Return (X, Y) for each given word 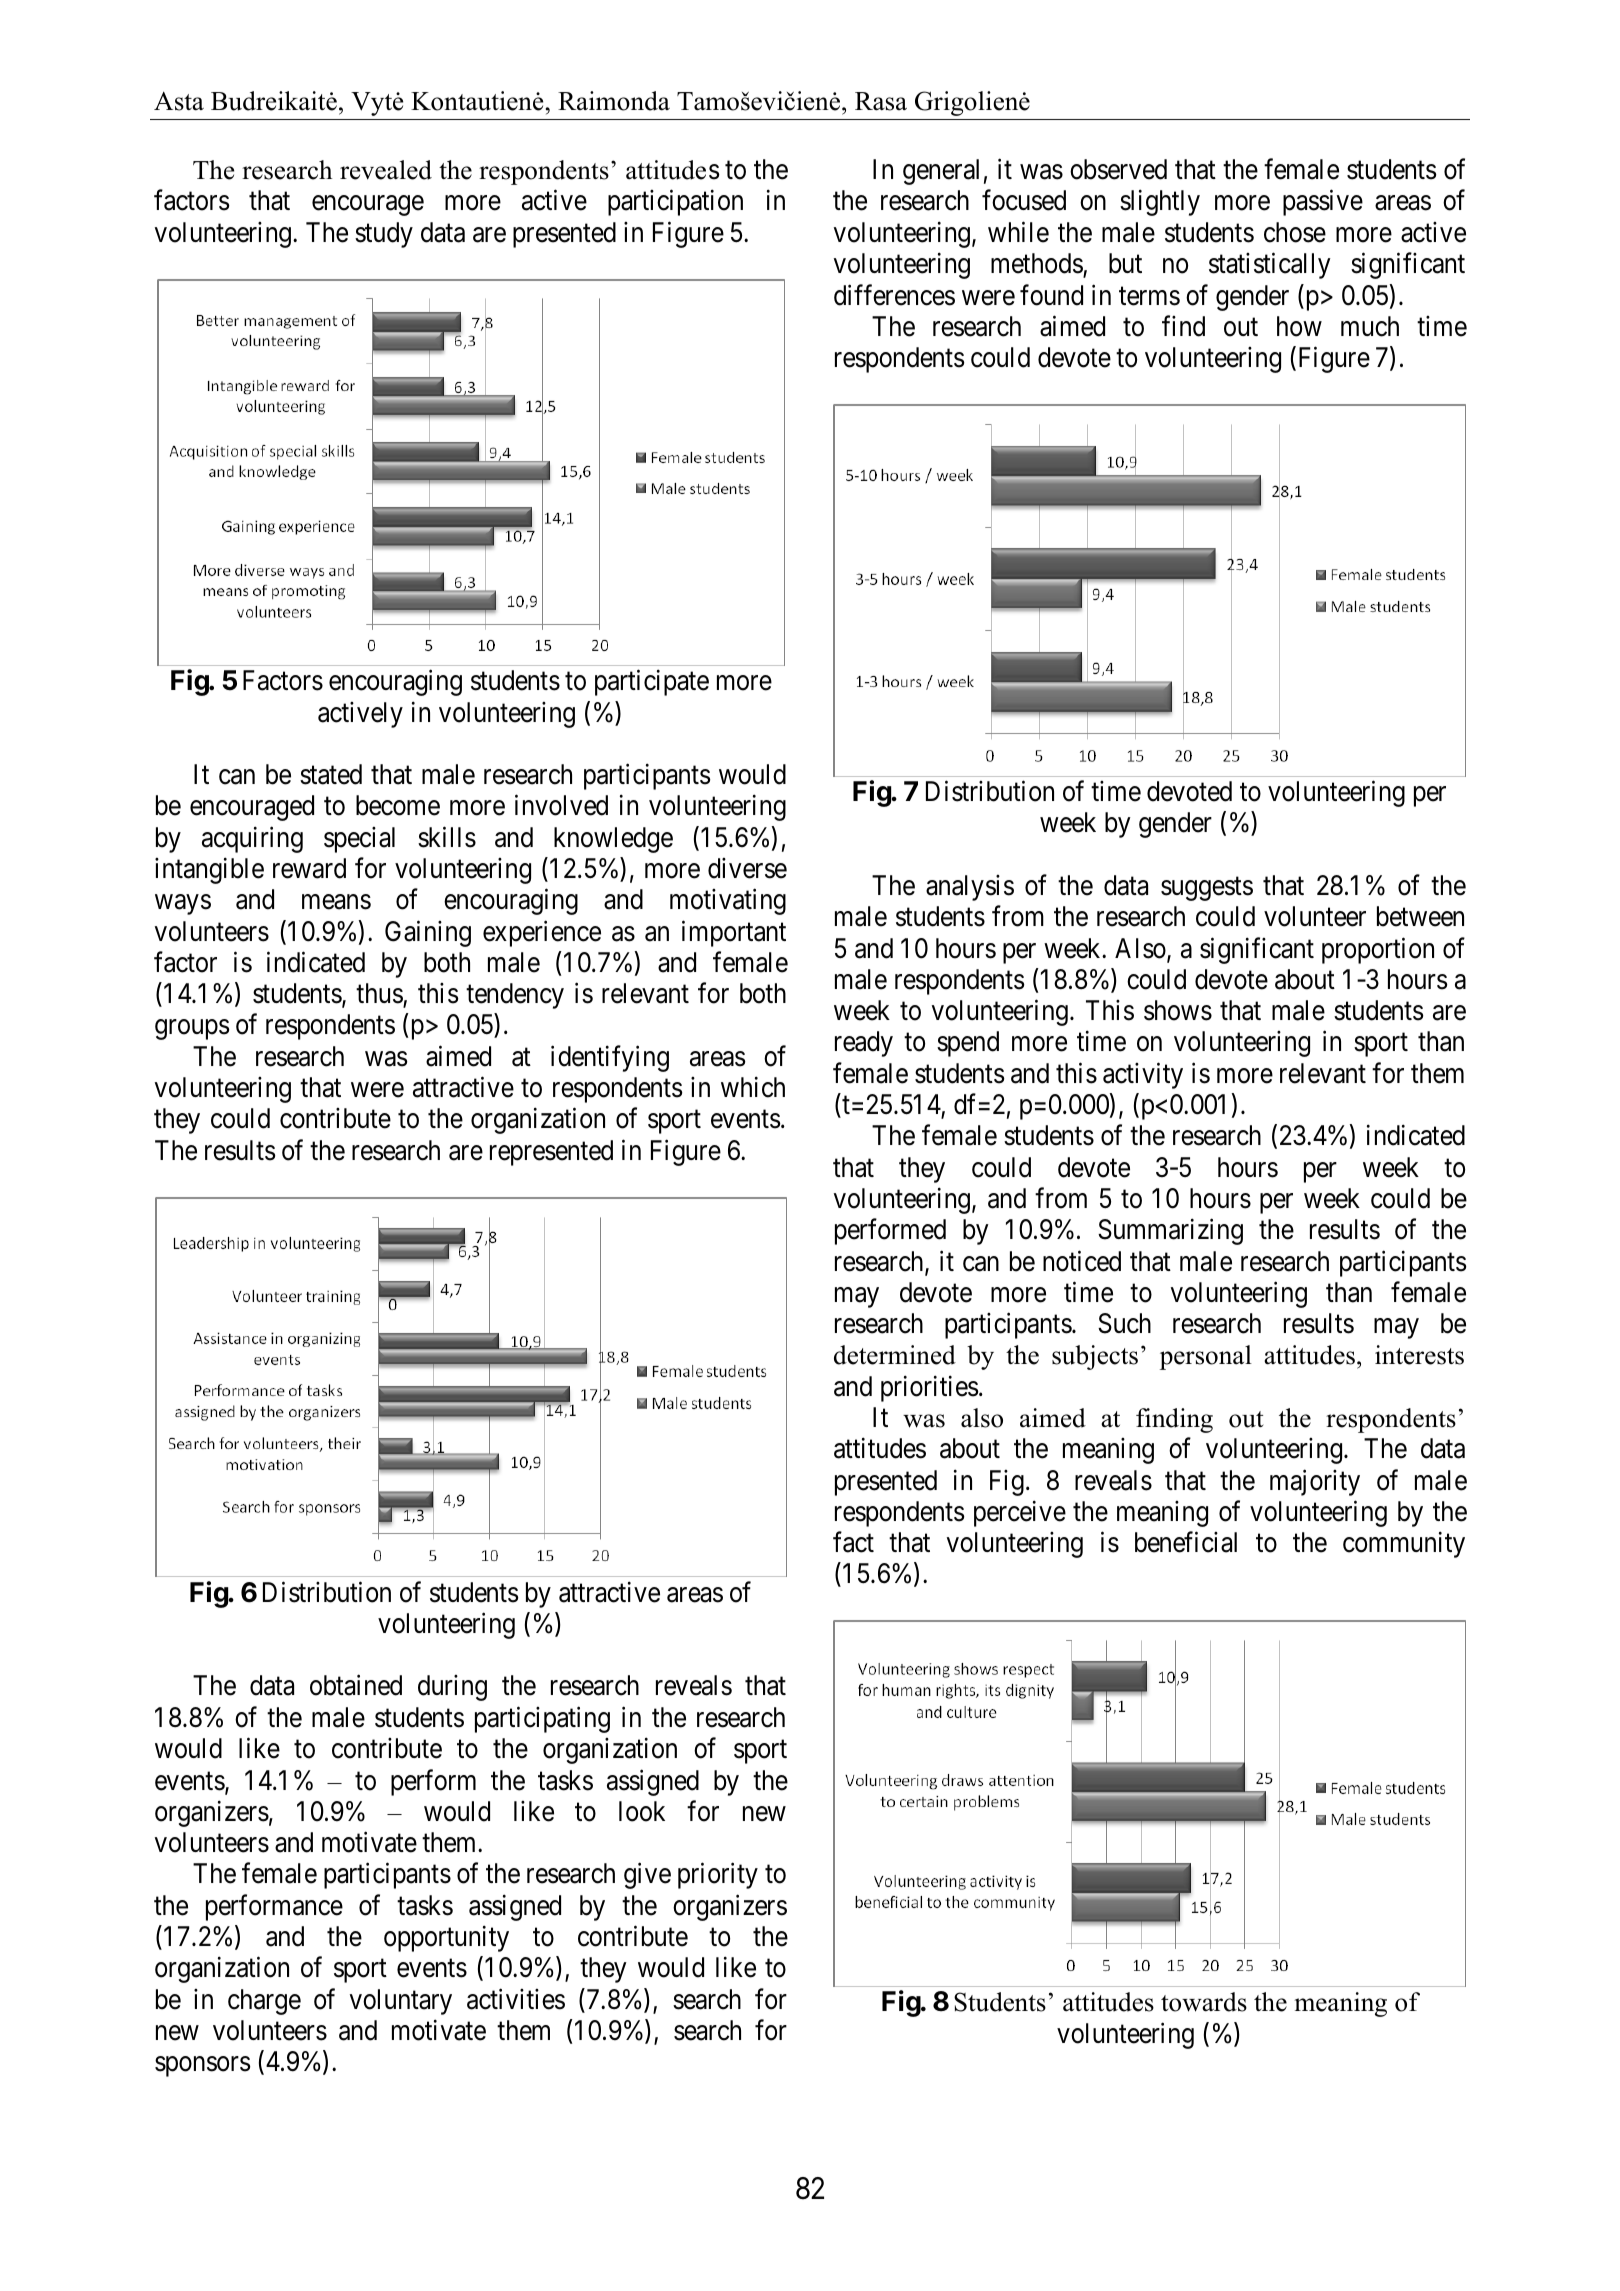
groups (192, 1030)
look (642, 1811)
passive (1323, 203)
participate (652, 683)
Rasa (881, 101)
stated (331, 774)
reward (309, 868)
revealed (386, 170)
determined (895, 1355)
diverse (747, 868)
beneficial (1186, 1542)
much (1370, 326)
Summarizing (1170, 1232)
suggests (1207, 889)
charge (264, 2002)
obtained (356, 1685)
